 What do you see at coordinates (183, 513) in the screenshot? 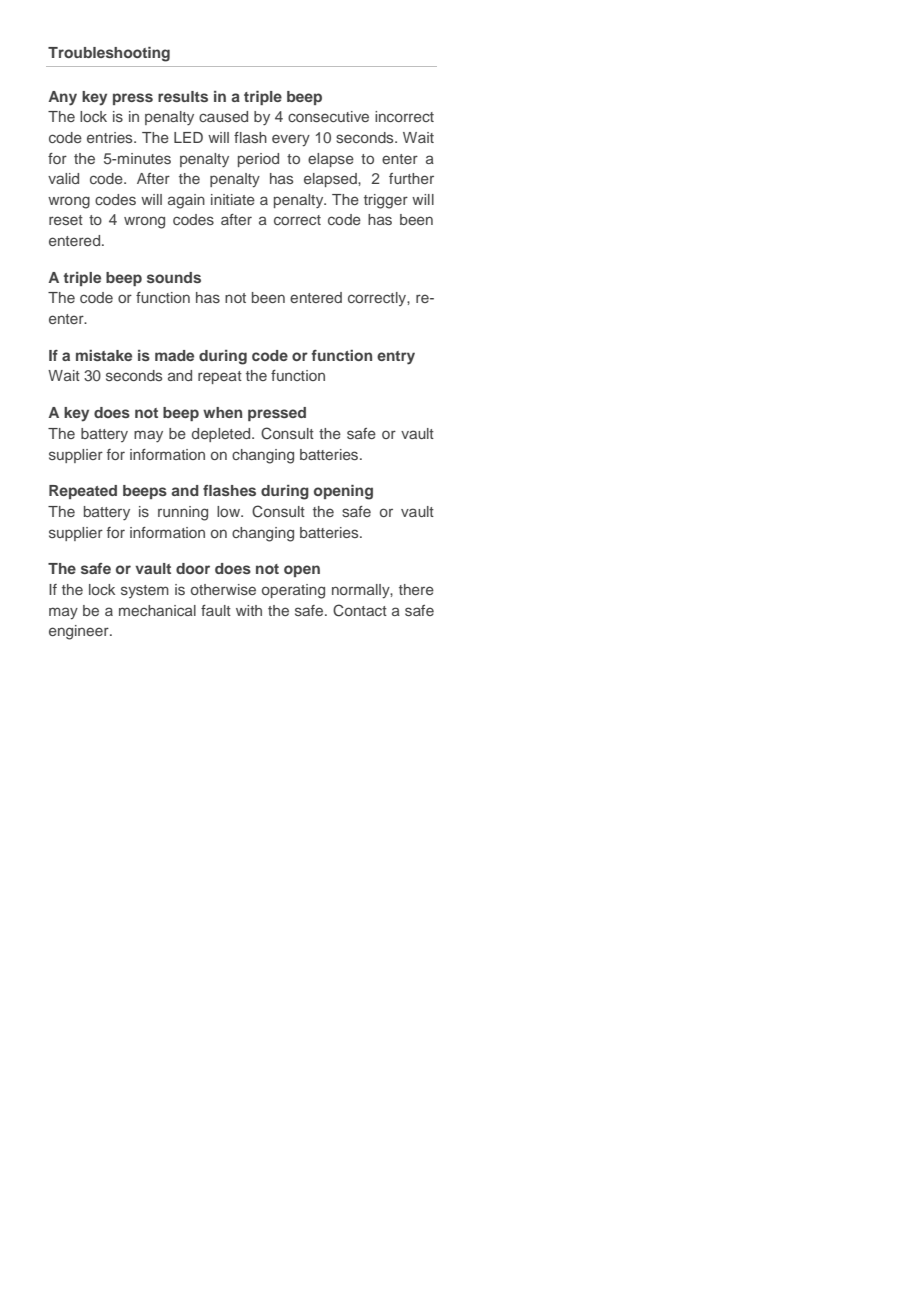
I see `running` at bounding box center [183, 513].
